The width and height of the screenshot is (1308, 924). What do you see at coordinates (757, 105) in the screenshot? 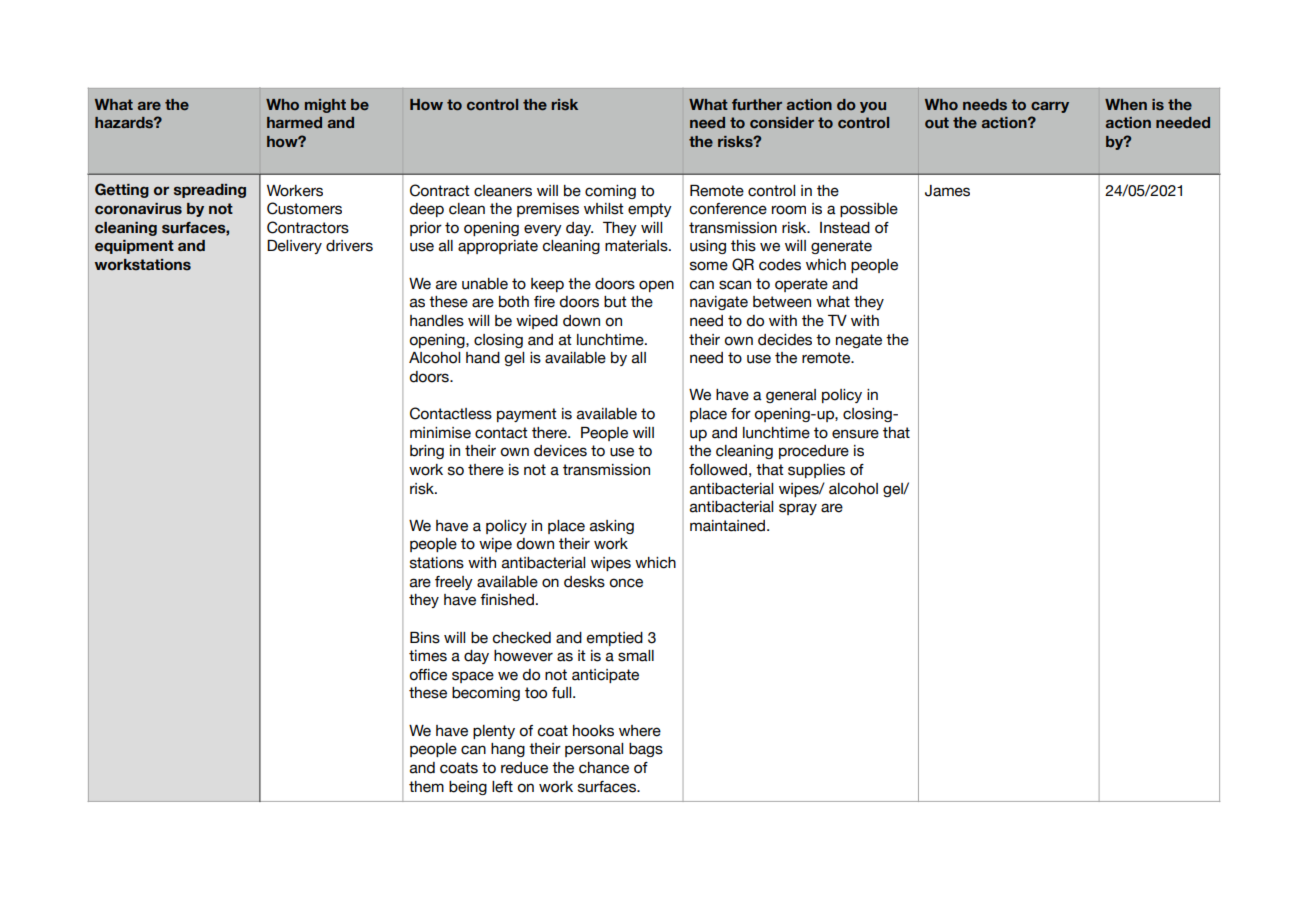
I see `further` at bounding box center [757, 105].
